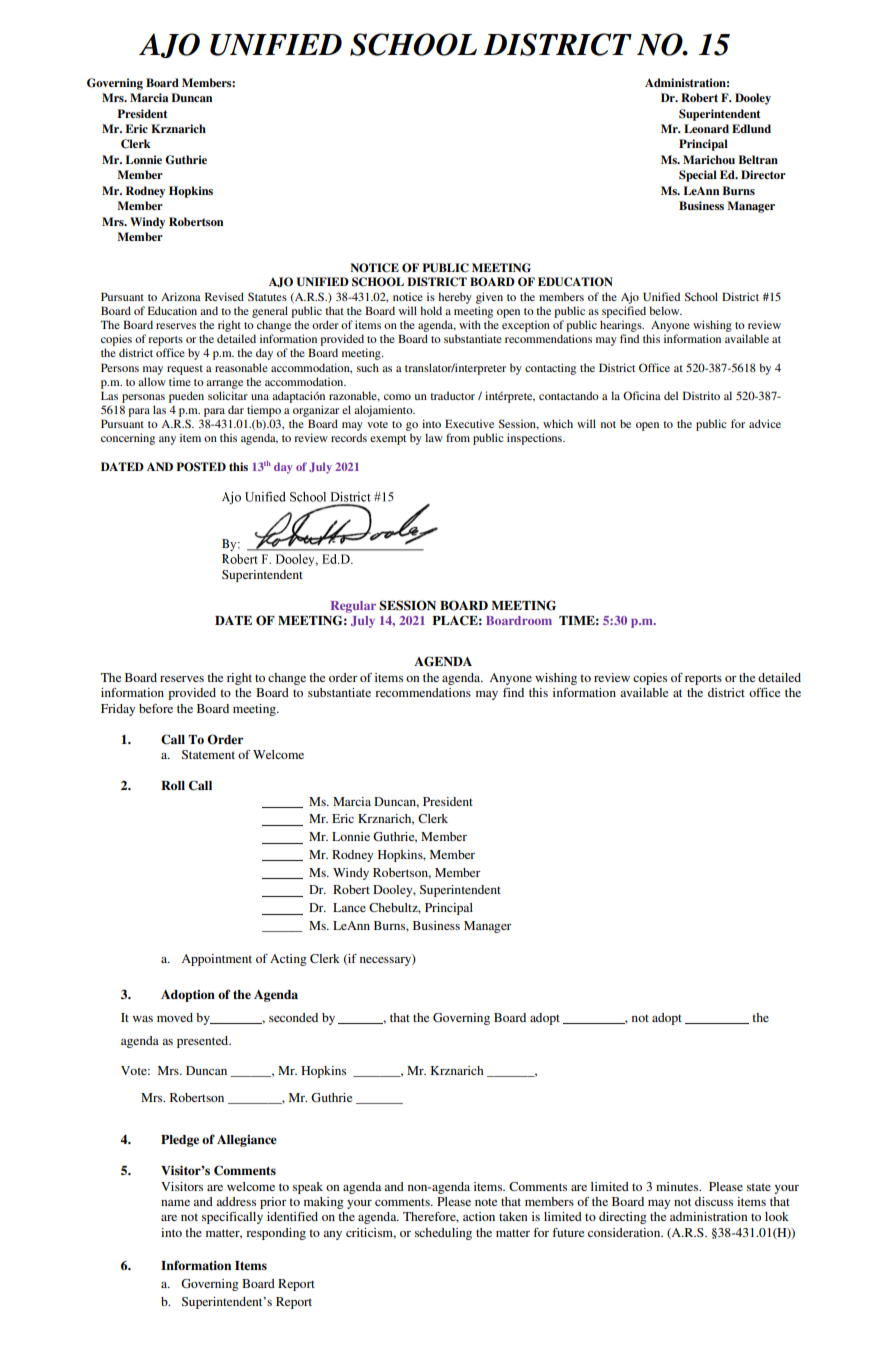 The height and width of the image is (1372, 887). What do you see at coordinates (353, 607) in the image?
I see `Regular` at bounding box center [353, 607].
